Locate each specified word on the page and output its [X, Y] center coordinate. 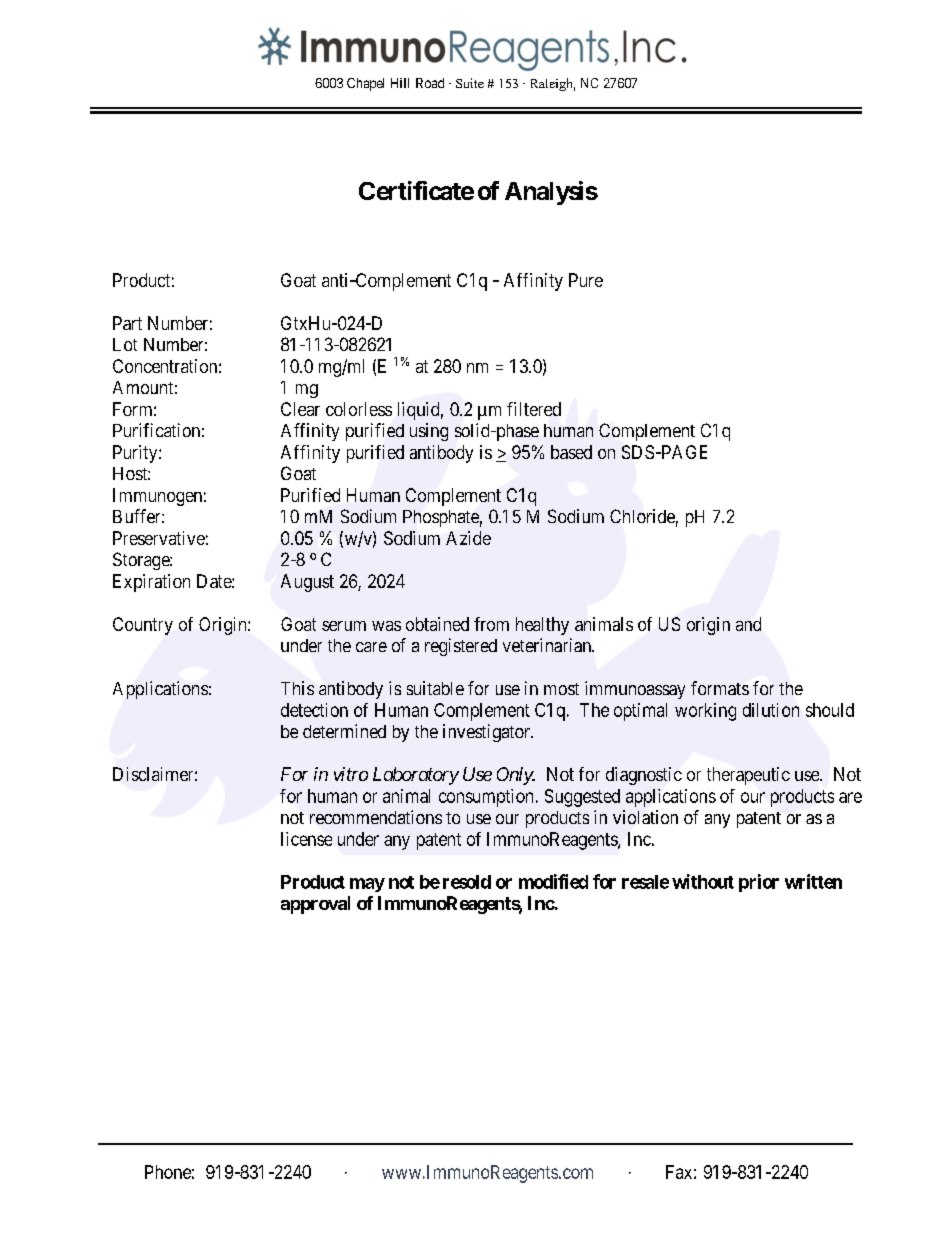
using [429, 432]
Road [430, 83]
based [571, 452]
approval [315, 905]
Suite [470, 83]
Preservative [159, 538]
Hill [400, 83]
